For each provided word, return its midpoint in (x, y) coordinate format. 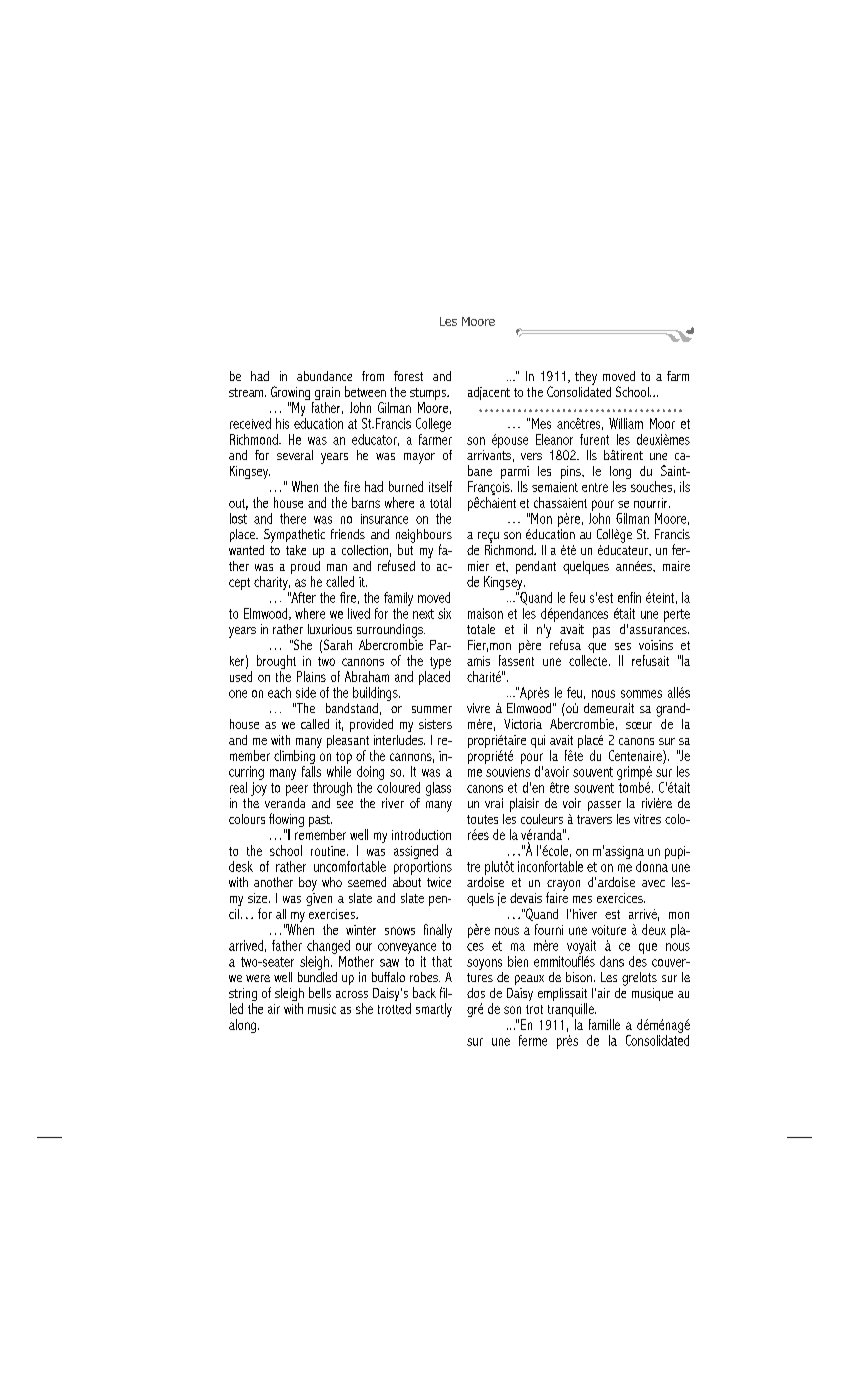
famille (604, 1024)
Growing (292, 394)
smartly (434, 1010)
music (322, 1009)
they (586, 378)
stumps (429, 395)
